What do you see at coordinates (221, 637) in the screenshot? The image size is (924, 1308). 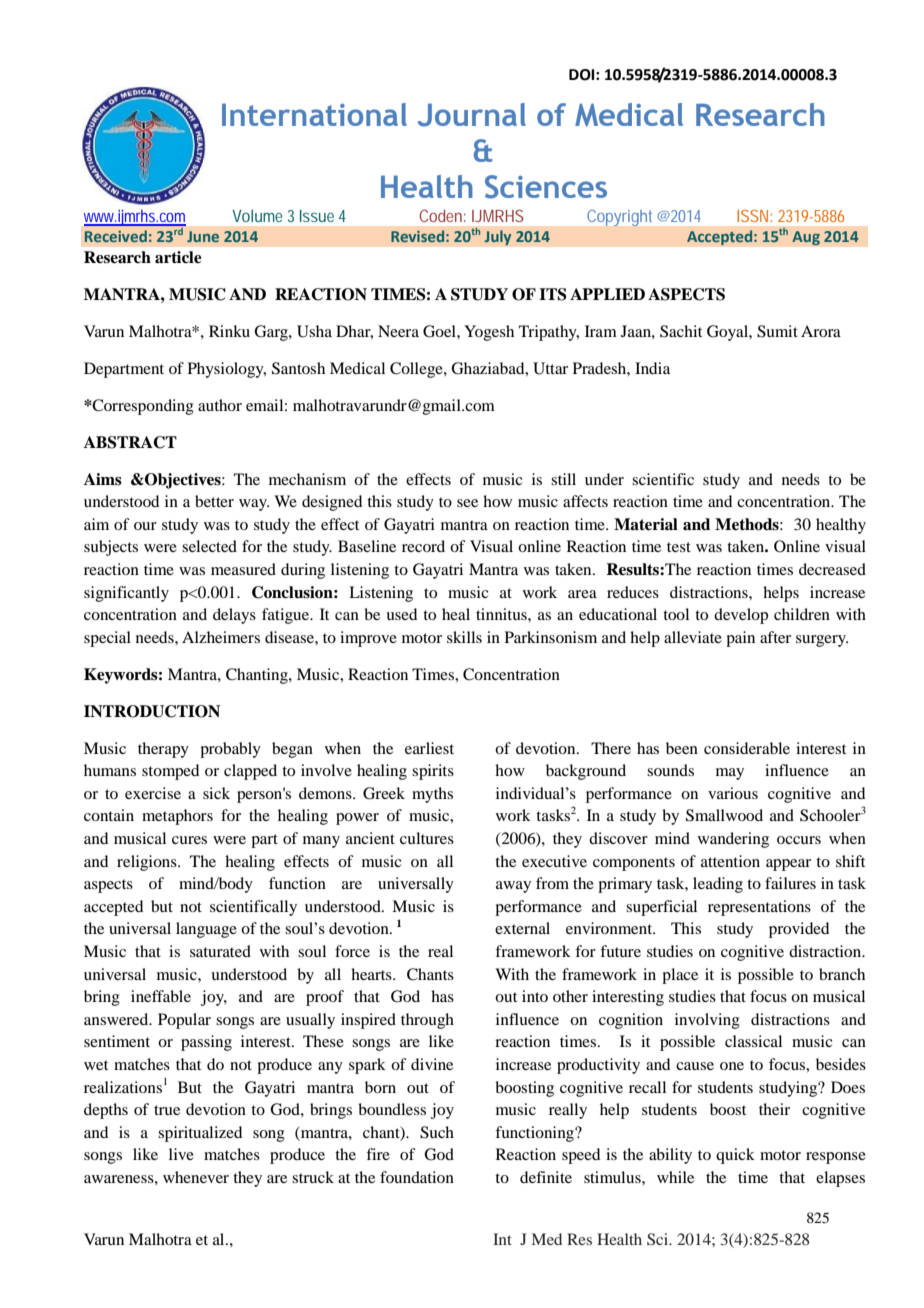 I see `Alzheimers` at bounding box center [221, 637].
